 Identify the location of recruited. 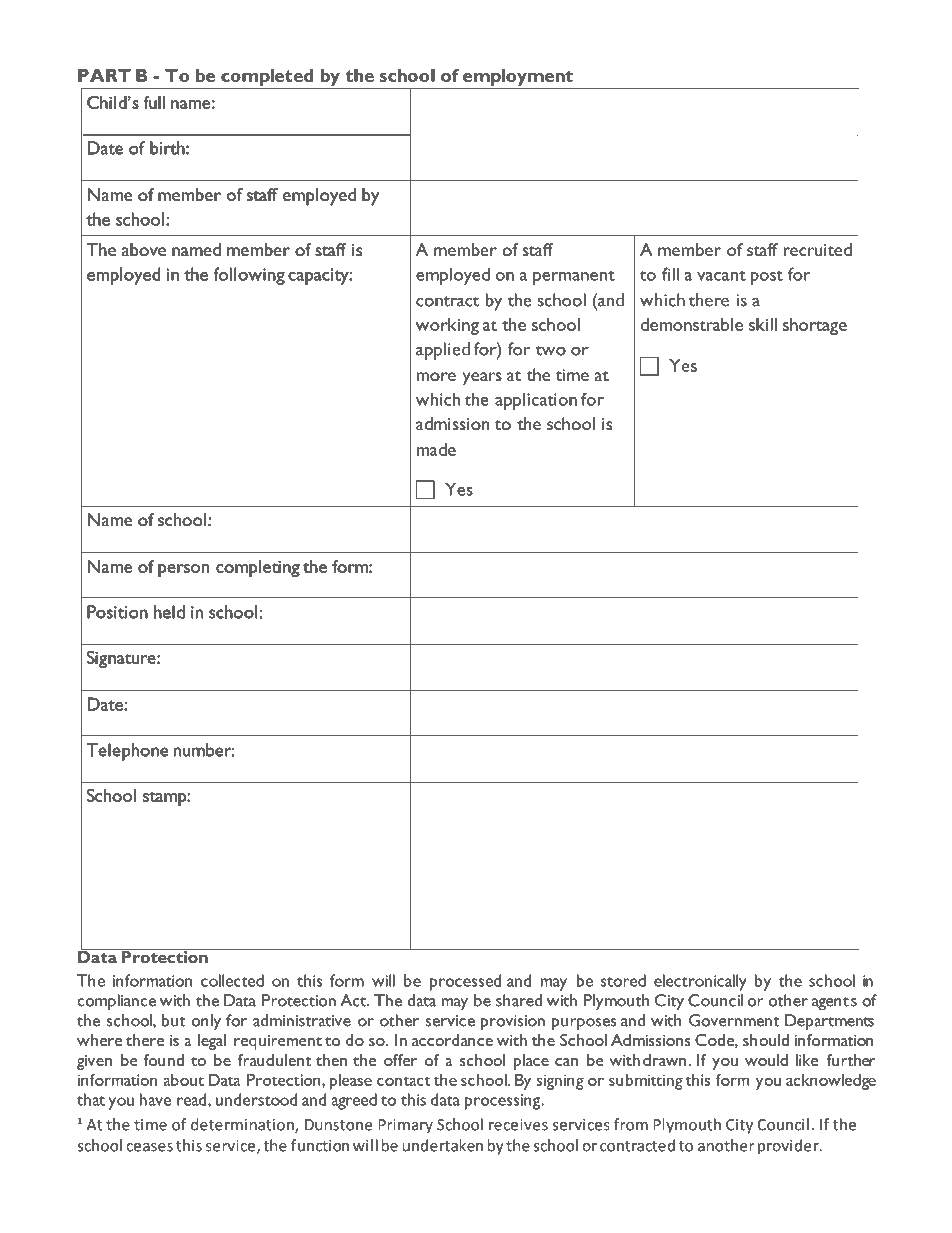
(817, 249).
